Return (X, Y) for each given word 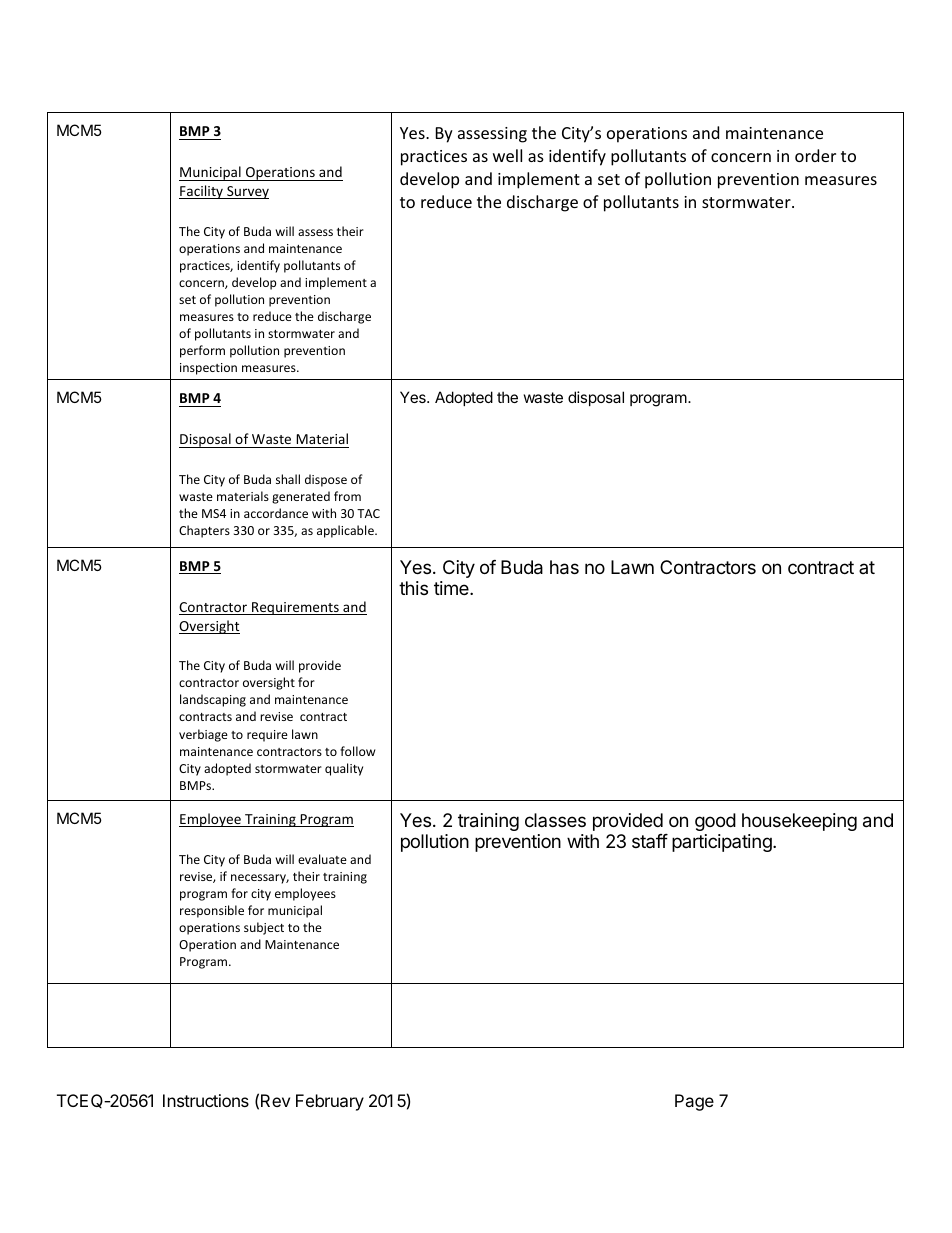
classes (555, 820)
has (564, 567)
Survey (247, 192)
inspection (208, 369)
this (413, 588)
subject (264, 928)
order (815, 155)
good (715, 822)
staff (650, 841)
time (452, 588)
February (330, 1102)
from (347, 496)
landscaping (213, 700)
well (507, 155)
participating (723, 843)
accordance (276, 513)
